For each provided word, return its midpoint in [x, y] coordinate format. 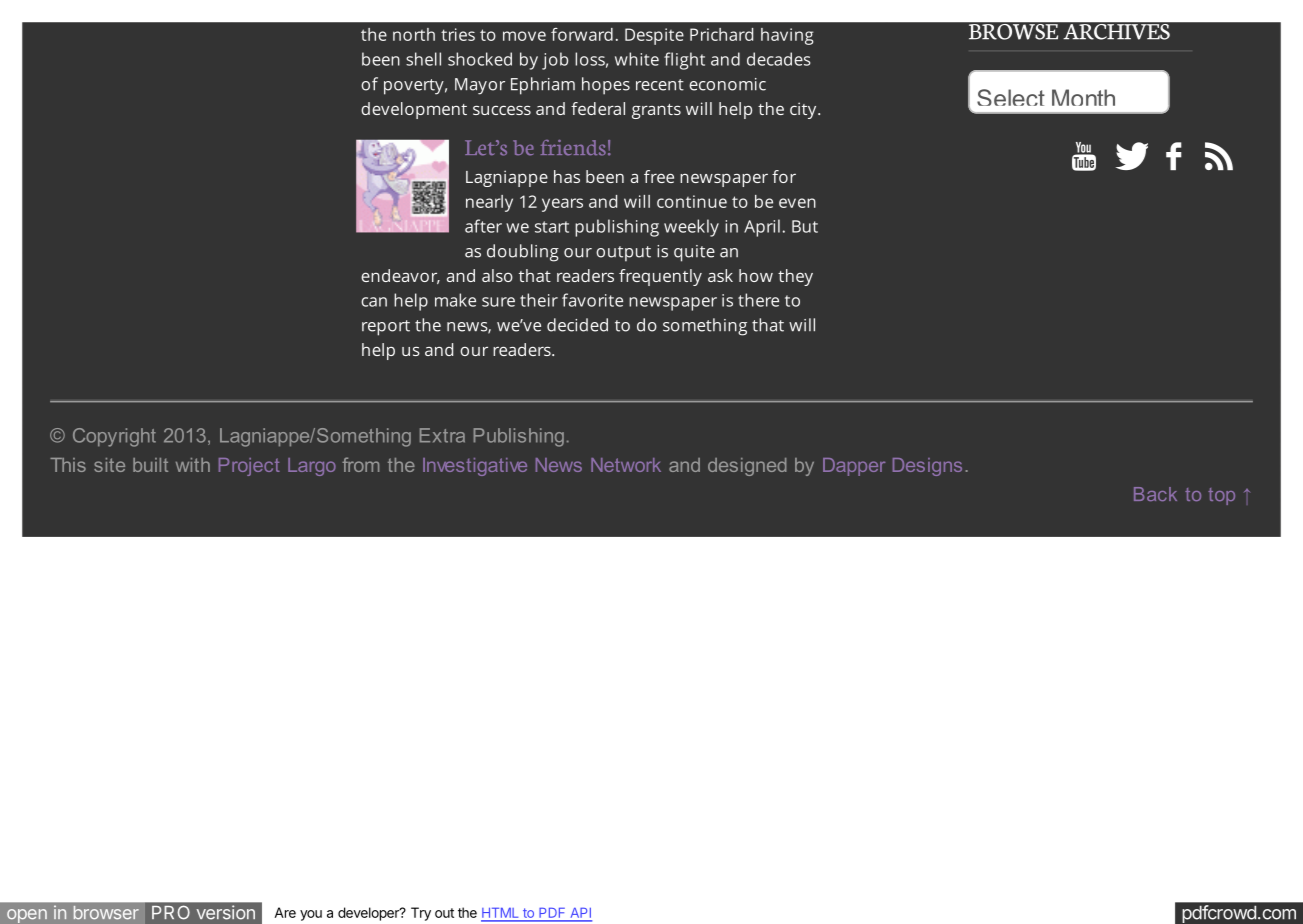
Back [1155, 494]
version [226, 912]
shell [423, 59]
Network [626, 465]
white [637, 59]
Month [1083, 97]
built [150, 465]
